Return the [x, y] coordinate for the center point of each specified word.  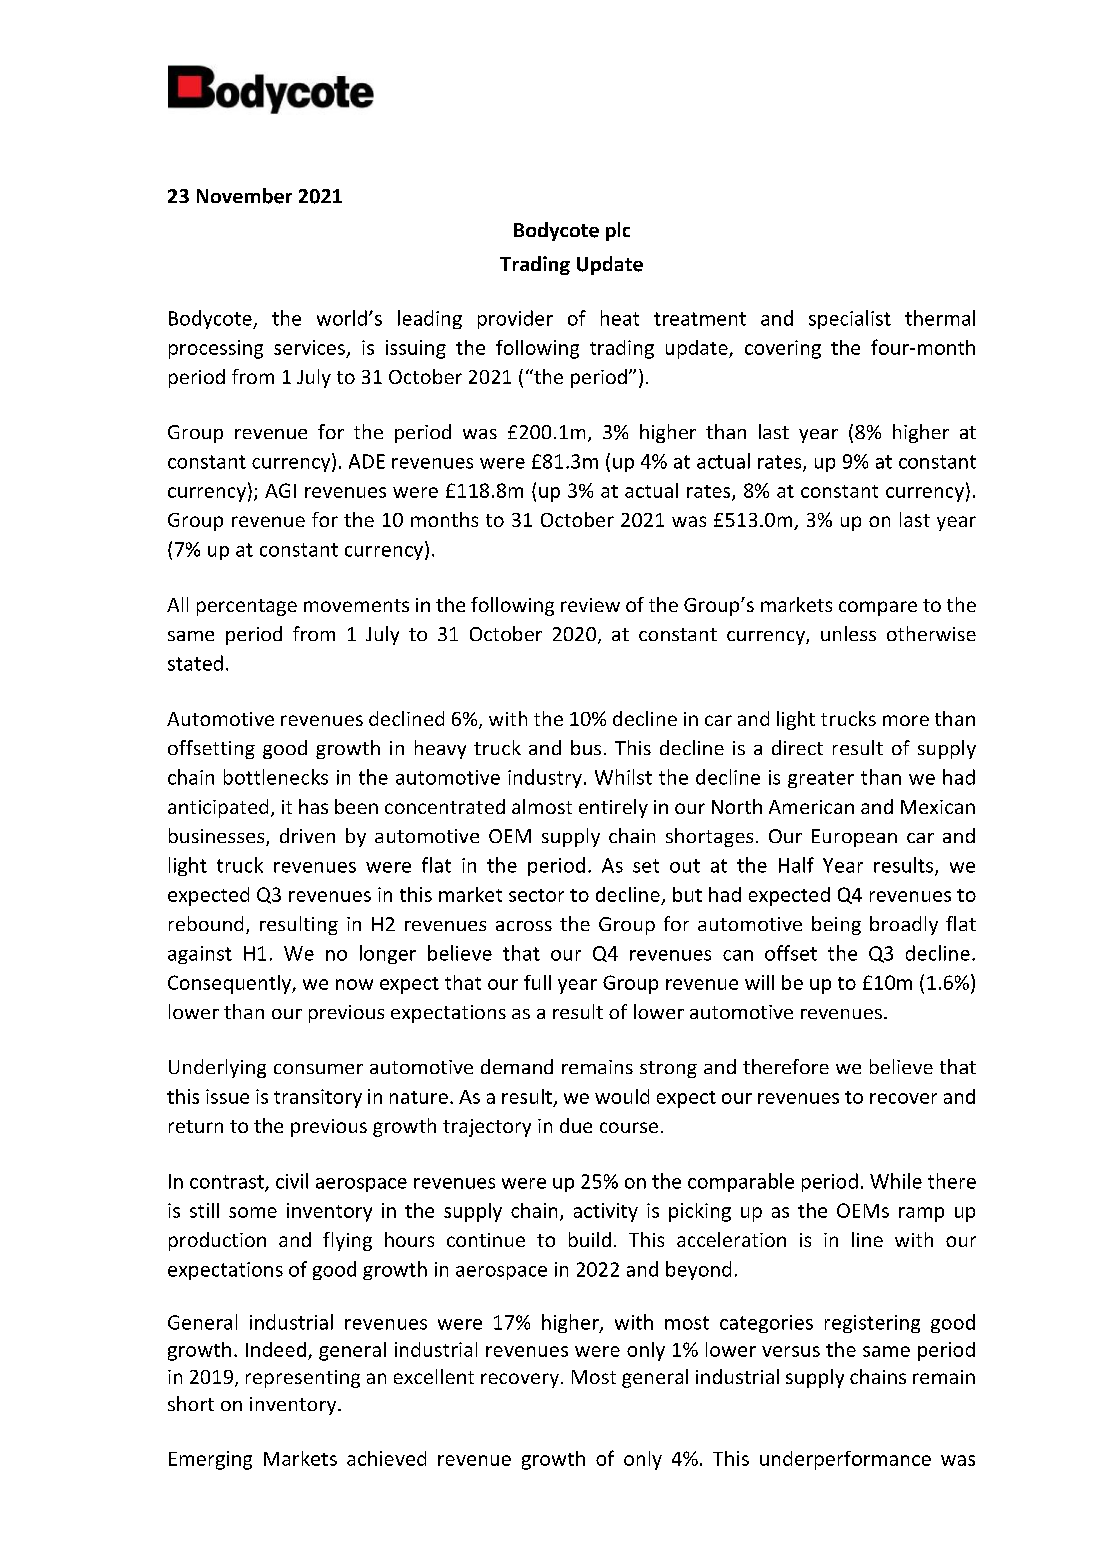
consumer [318, 1069]
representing [303, 1379]
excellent [434, 1376]
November [244, 196]
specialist [850, 319]
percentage [247, 607]
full [537, 982]
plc [618, 231]
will [759, 982]
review [590, 605]
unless [848, 633]
